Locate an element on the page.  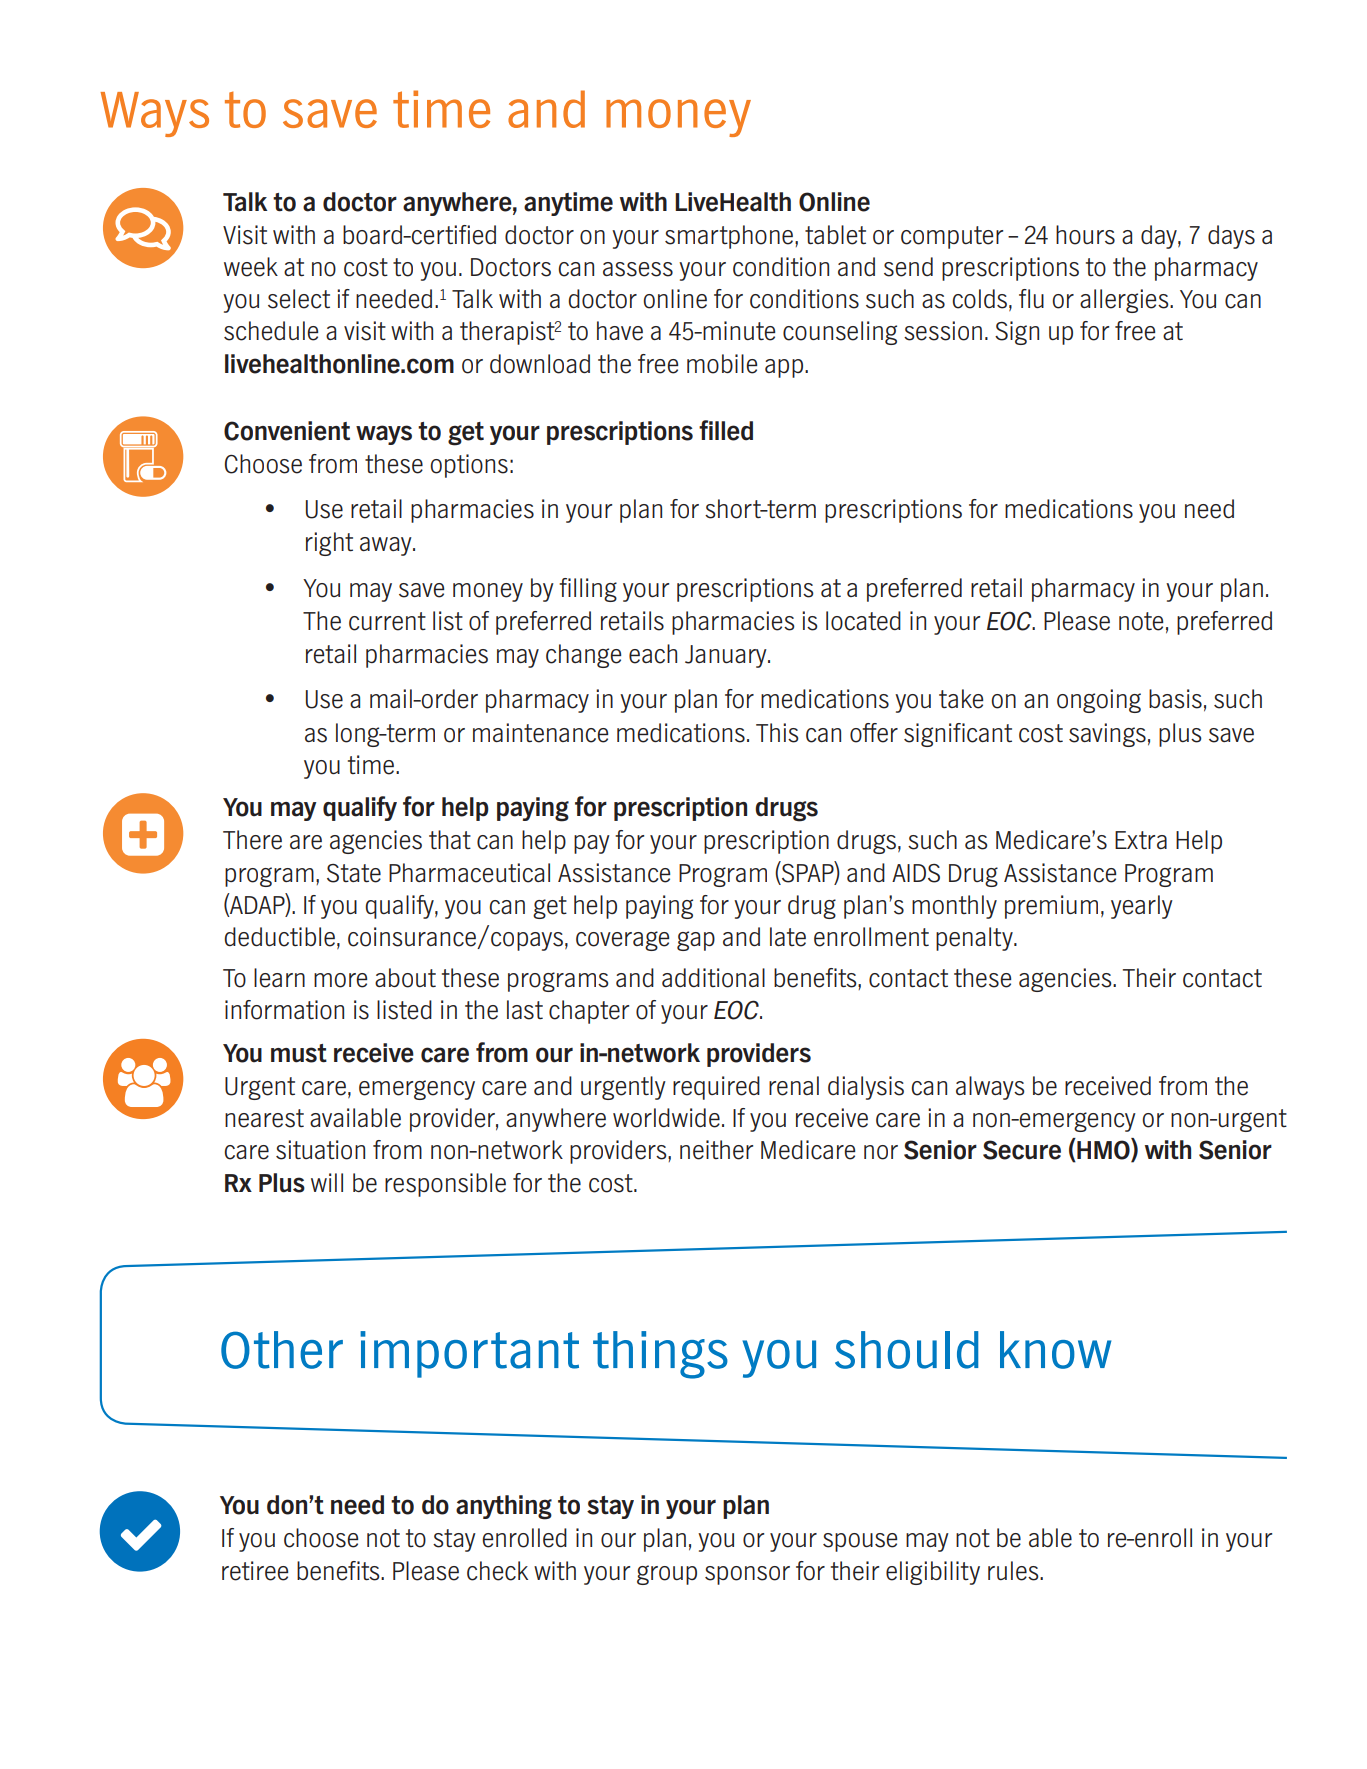
State is located at coordinates (354, 873).
